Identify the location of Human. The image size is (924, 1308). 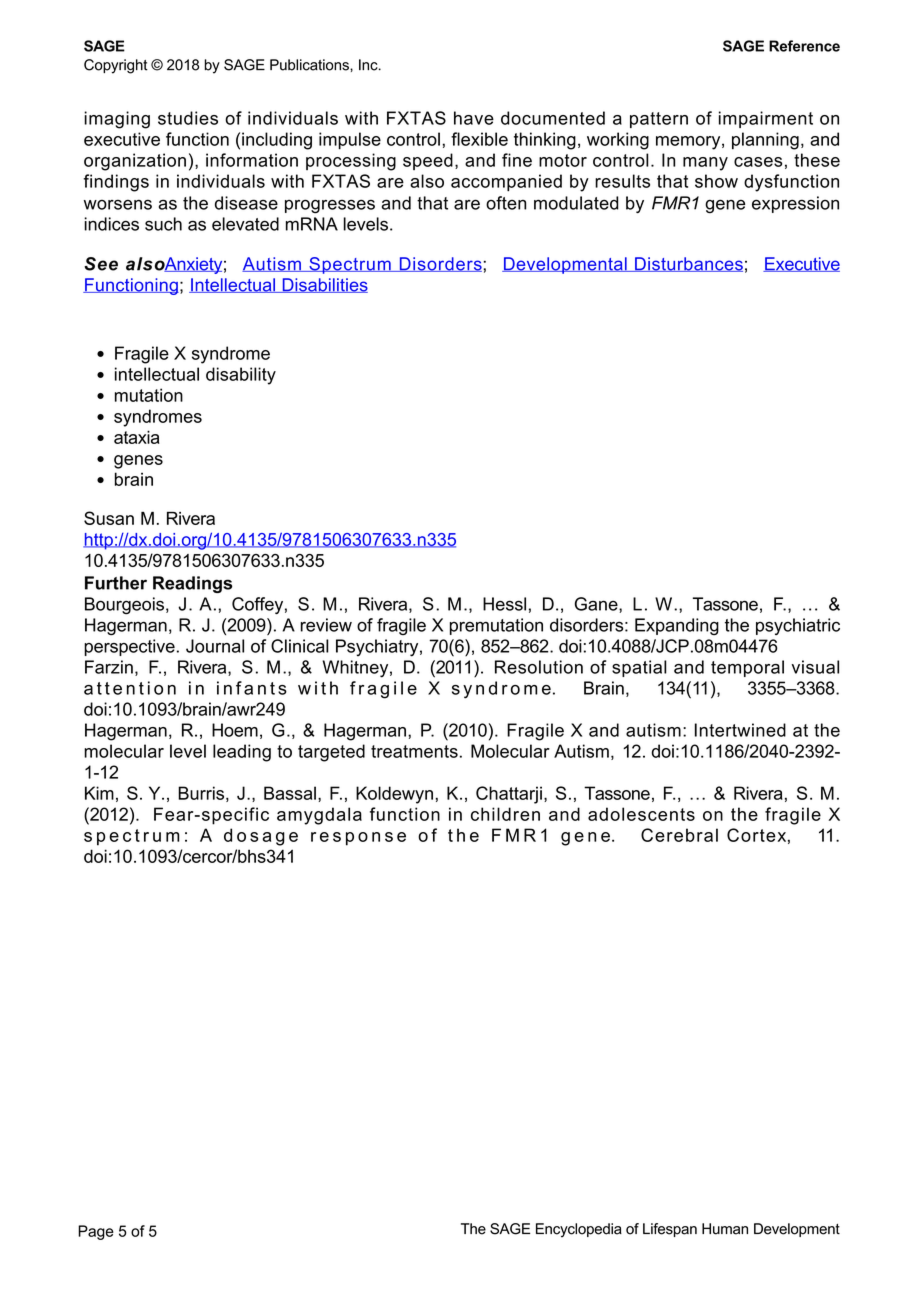
(725, 1229).
